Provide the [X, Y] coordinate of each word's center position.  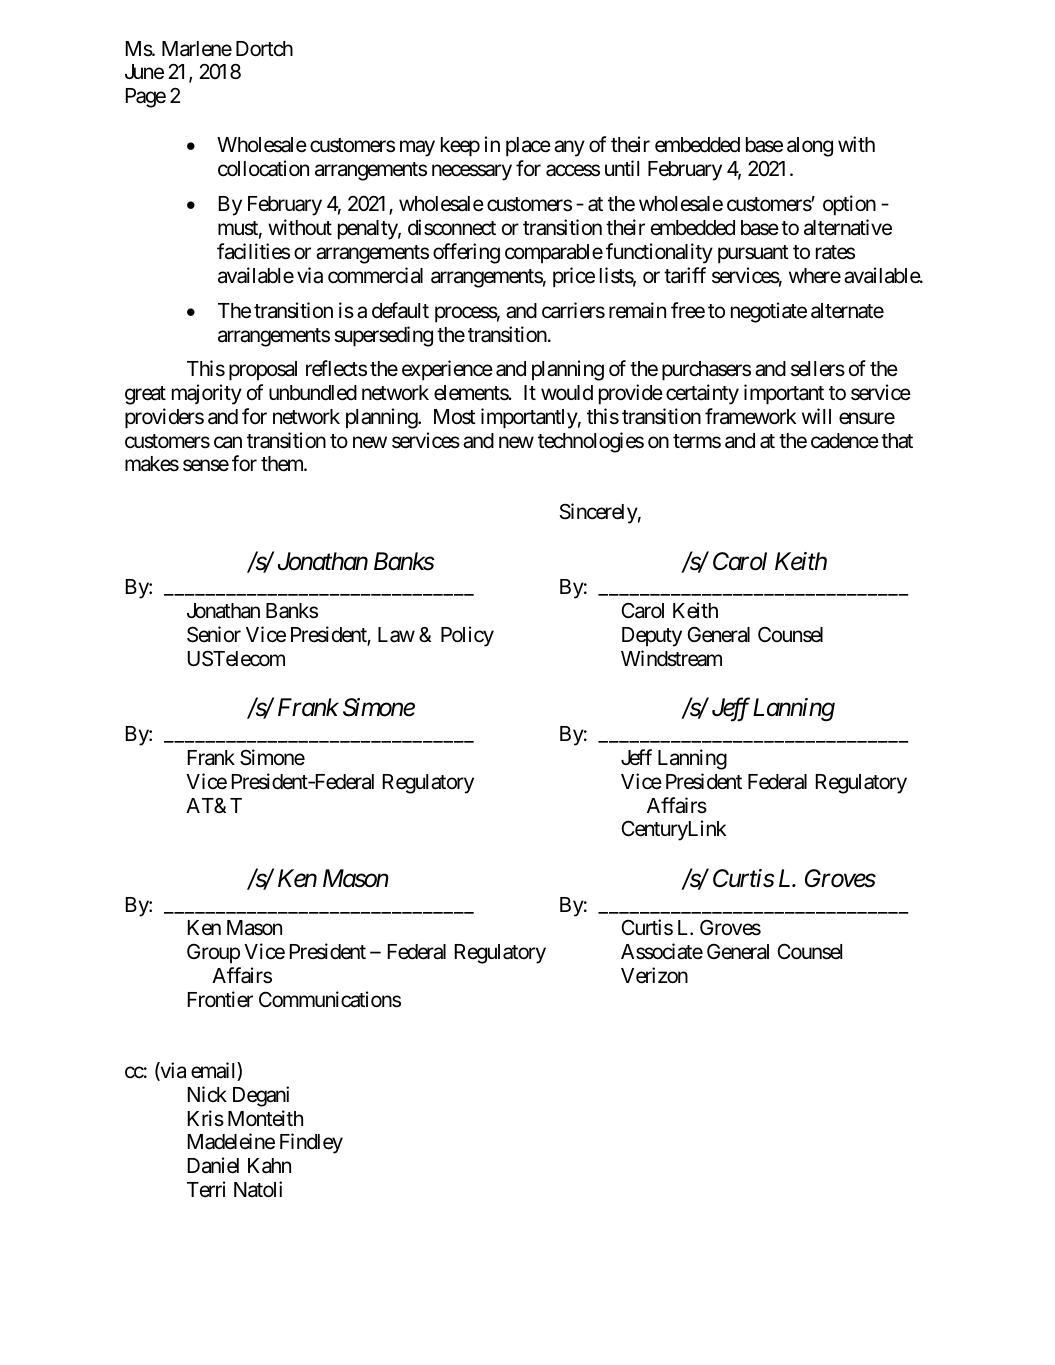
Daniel [213, 1165]
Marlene [197, 49]
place [528, 147]
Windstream [671, 658]
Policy [467, 636]
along [810, 147]
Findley [311, 1143]
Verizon [654, 975]
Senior [214, 634]
